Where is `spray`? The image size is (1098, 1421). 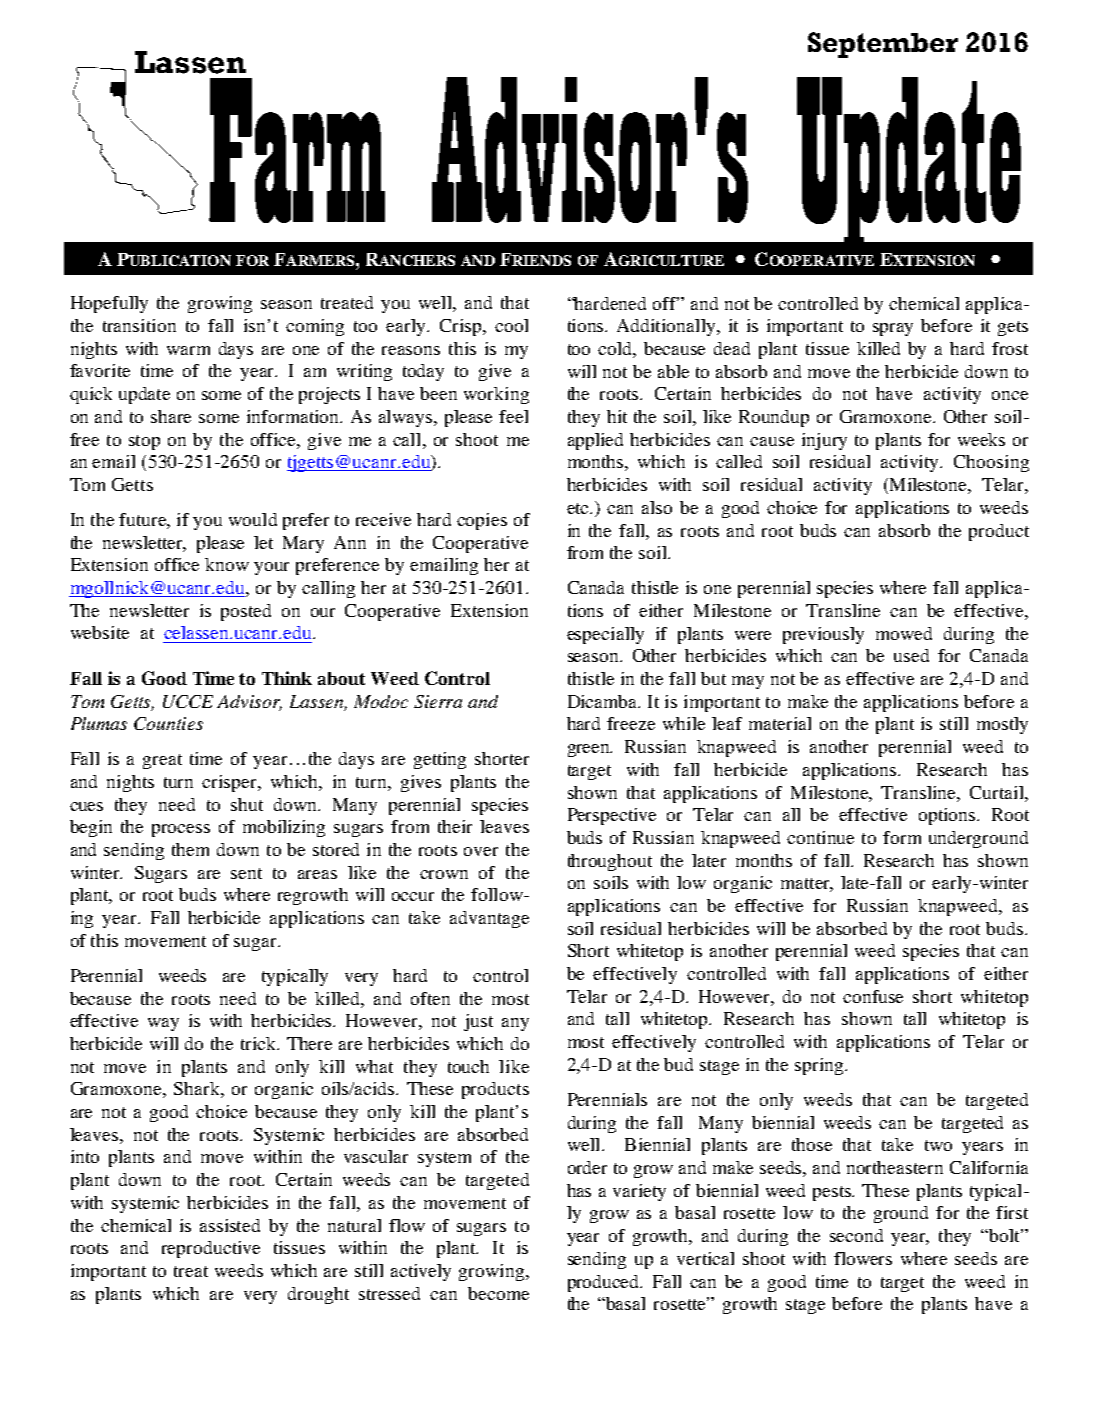 spray is located at coordinates (893, 329).
